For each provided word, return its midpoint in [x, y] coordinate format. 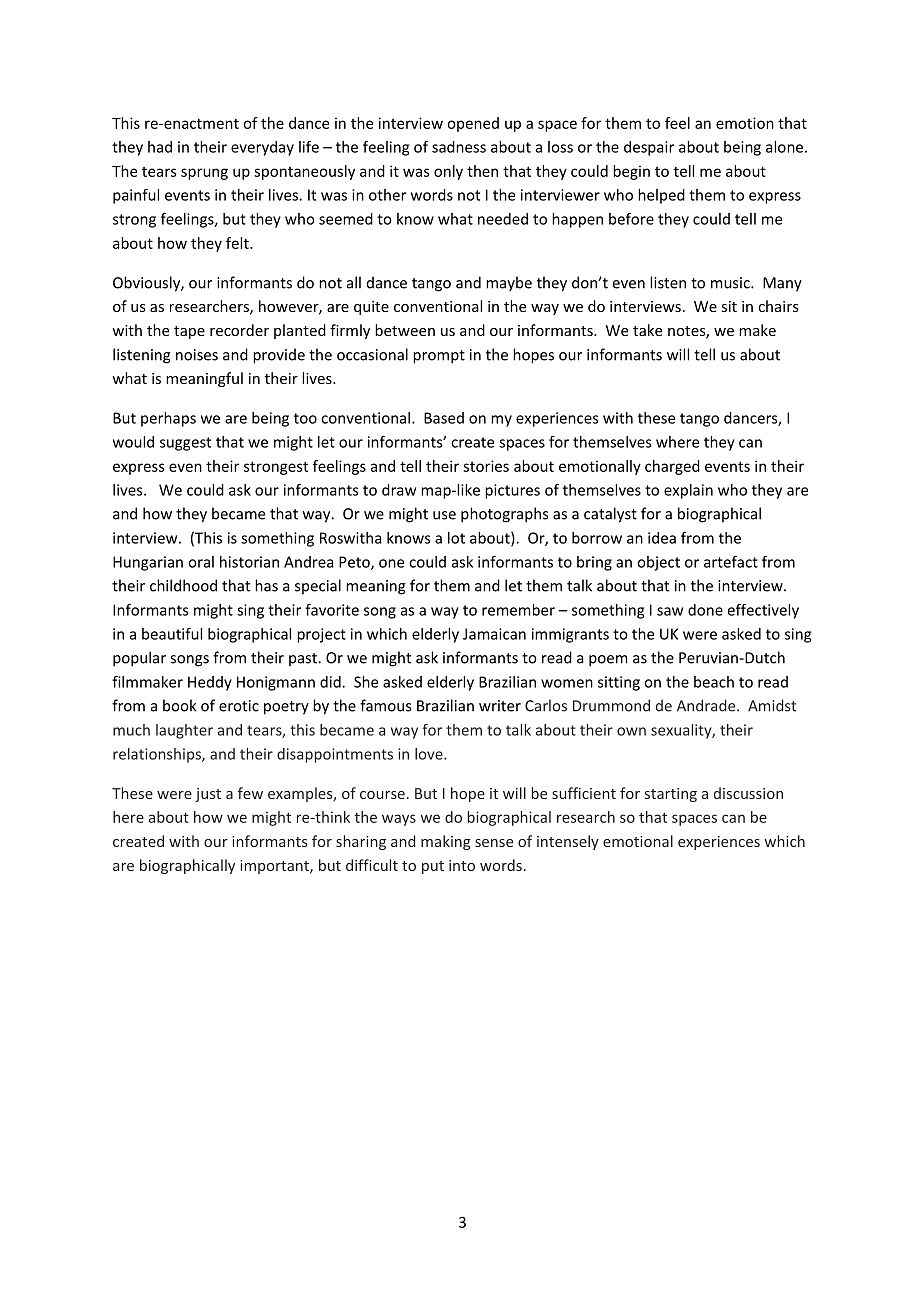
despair [649, 148]
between [405, 330]
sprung [204, 174]
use [444, 515]
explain [688, 491]
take [647, 330]
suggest [185, 444]
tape [189, 332]
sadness [459, 147]
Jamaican [494, 634]
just [208, 795]
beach [714, 682]
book [179, 705]
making [446, 842]
